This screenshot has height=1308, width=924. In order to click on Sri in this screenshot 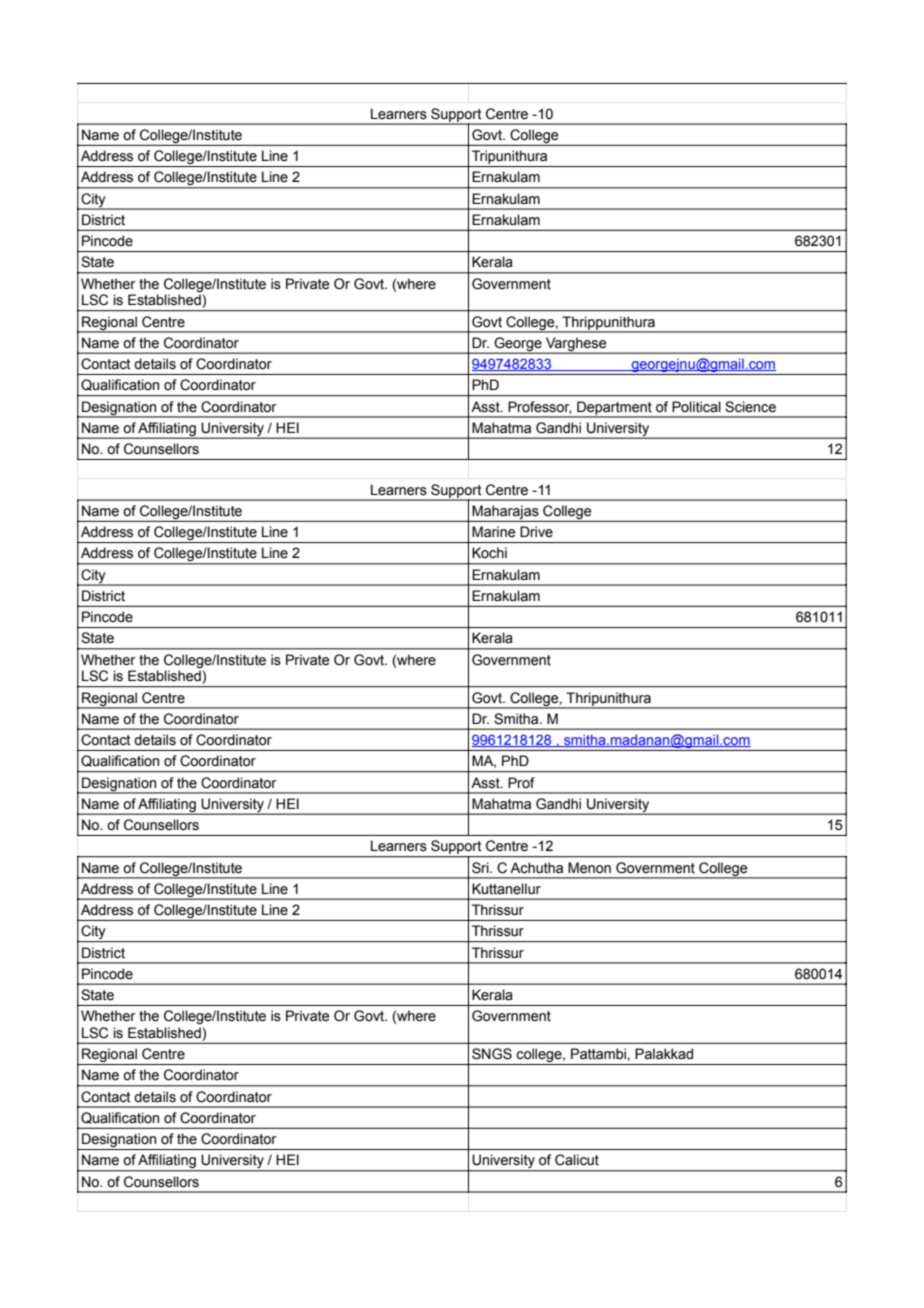, I will do `click(481, 868)`.
